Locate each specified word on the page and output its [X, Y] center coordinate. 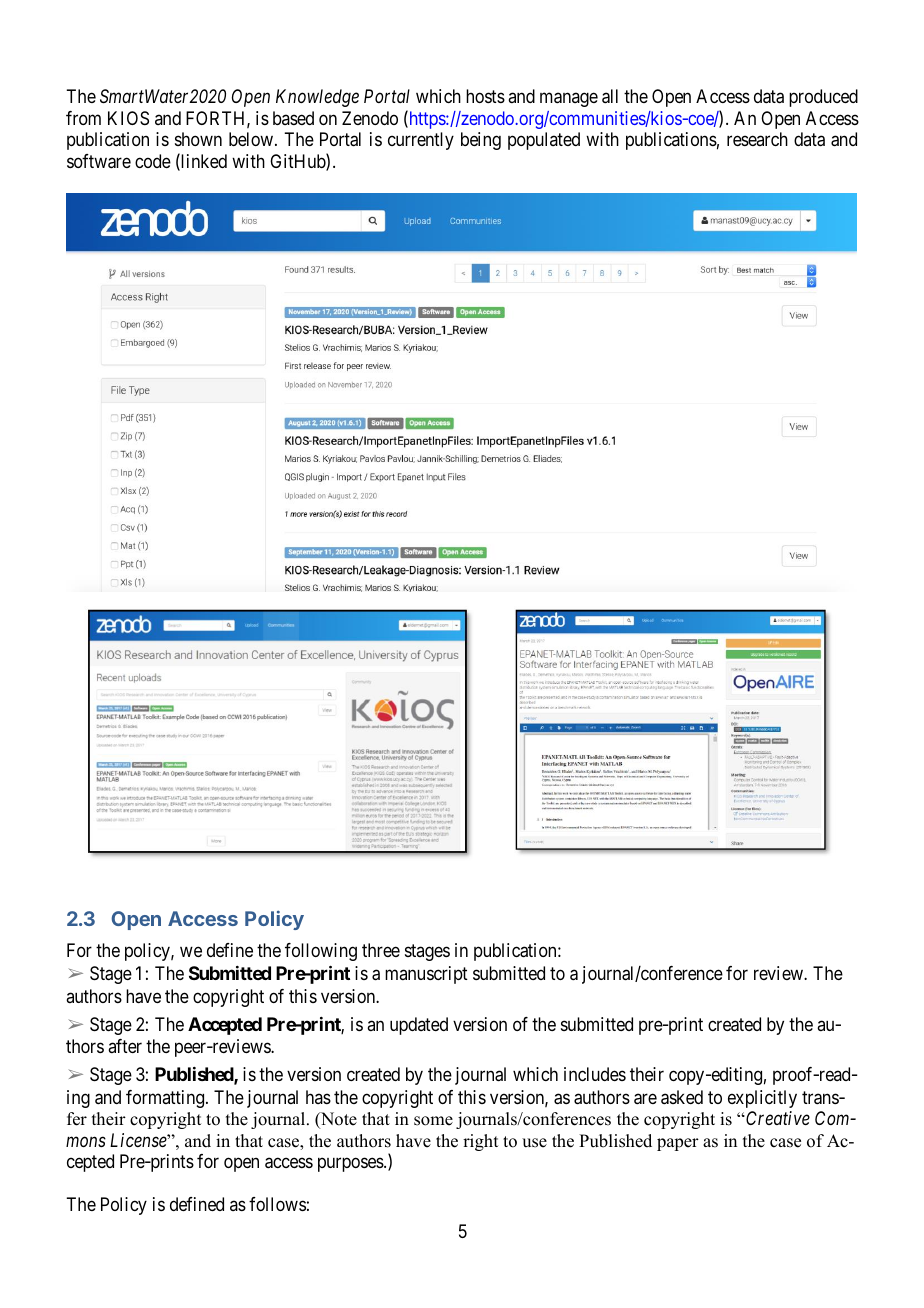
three [381, 950]
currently [421, 141]
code [153, 161]
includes [595, 1074]
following [321, 952]
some [433, 1121]
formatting [166, 1099]
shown [198, 139]
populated [544, 141]
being [481, 141]
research [757, 139]
